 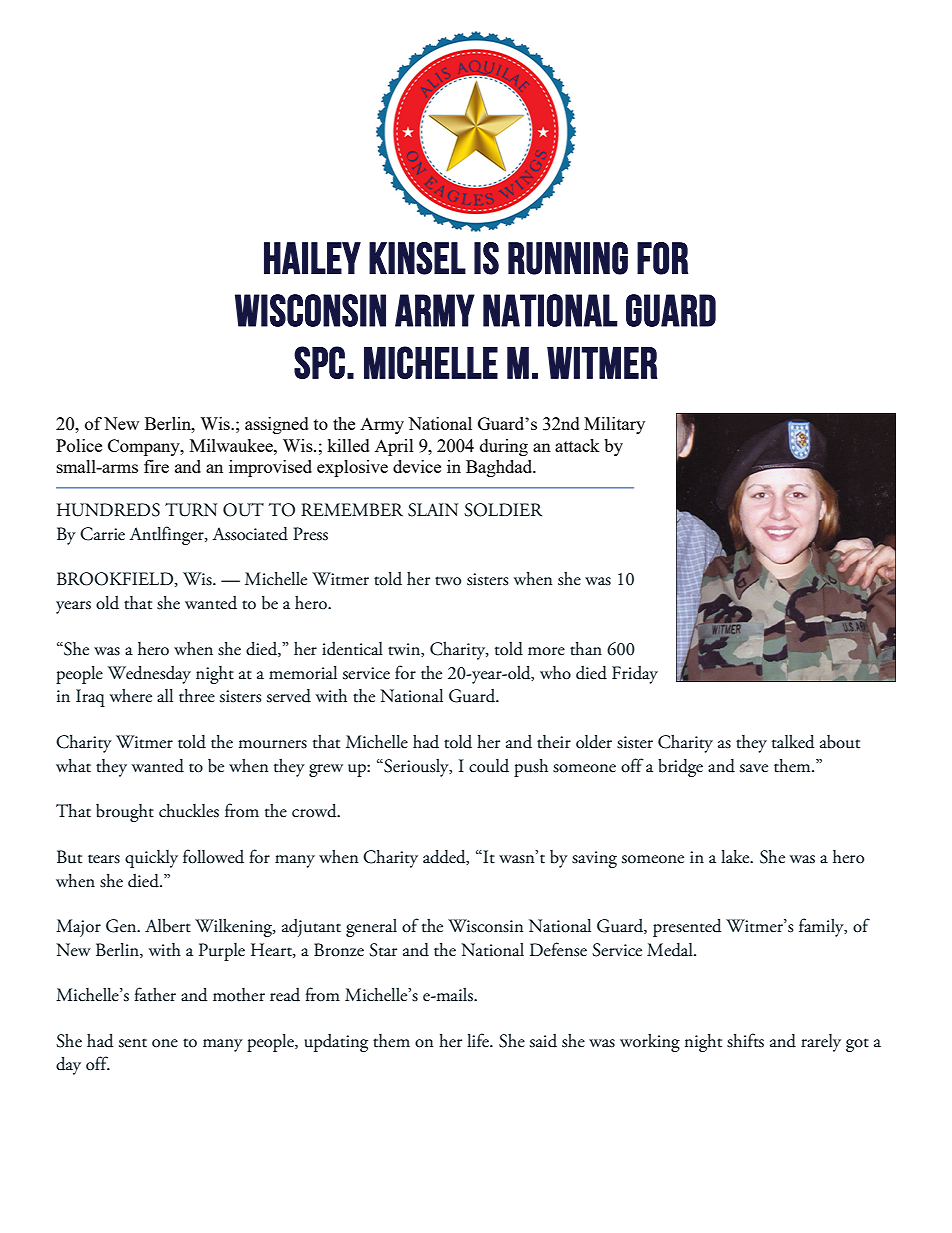 What do you see at coordinates (745, 1040) in the image?
I see `shifts` at bounding box center [745, 1040].
